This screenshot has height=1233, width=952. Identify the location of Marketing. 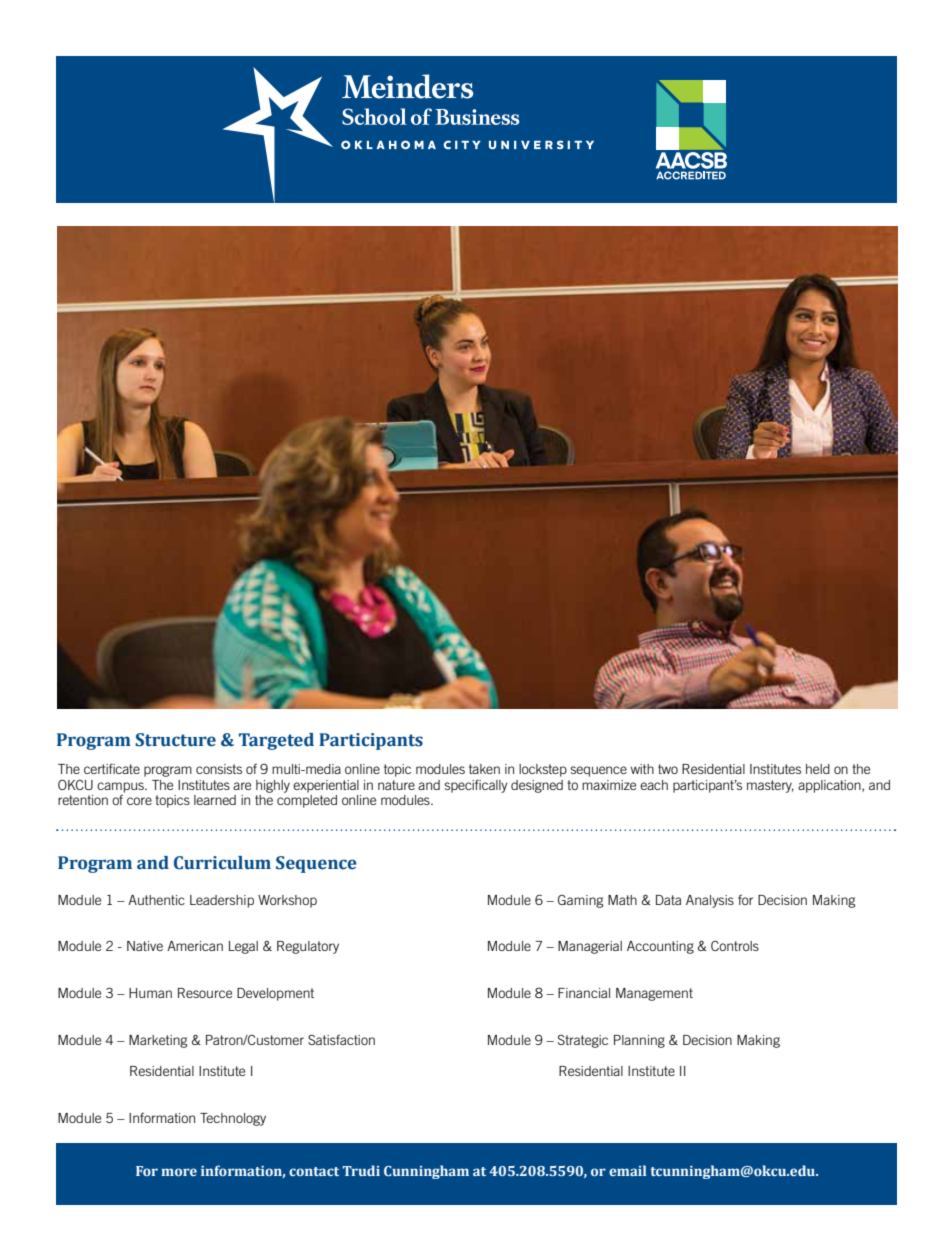
(158, 1041).
